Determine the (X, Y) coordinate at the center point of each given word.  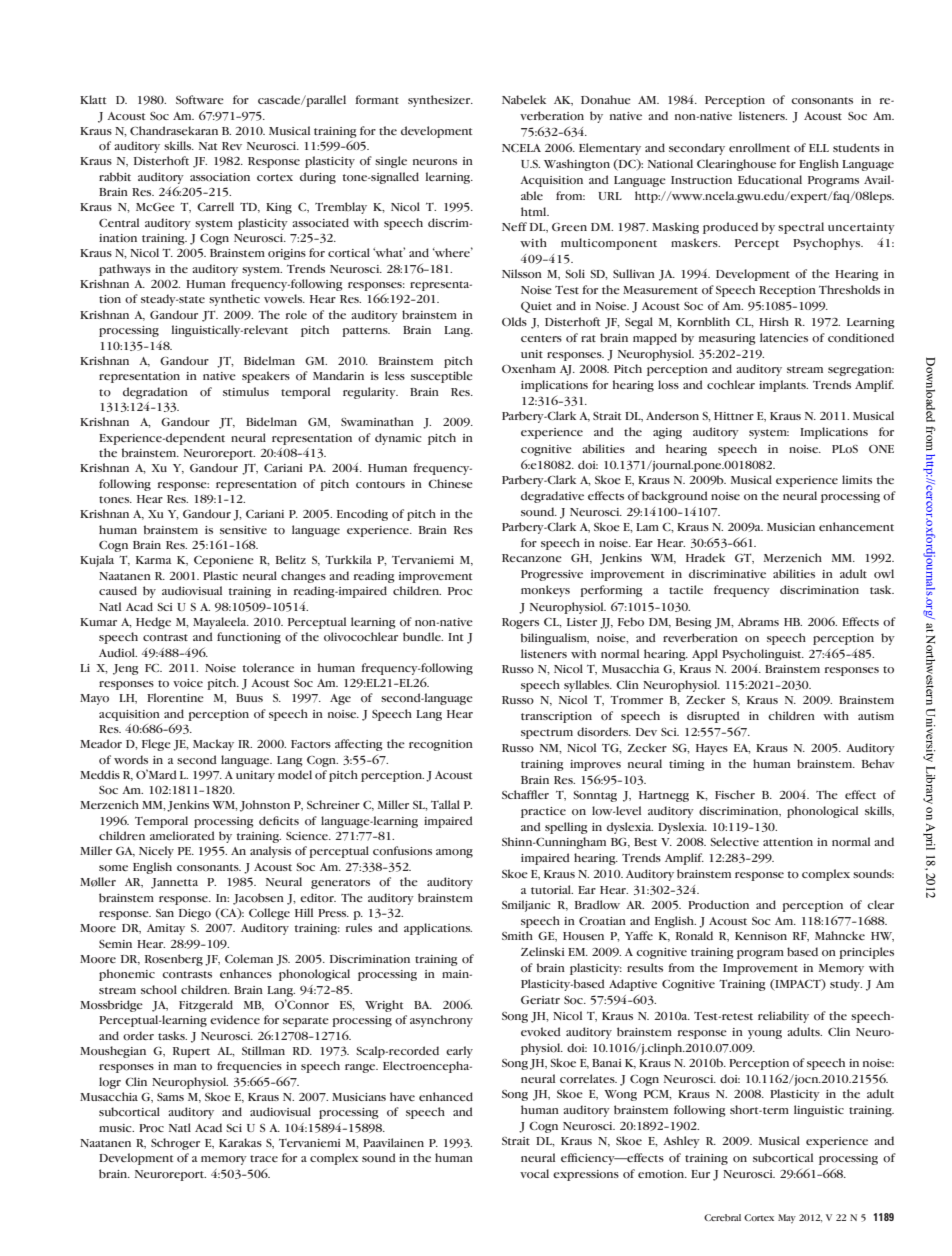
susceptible (442, 377)
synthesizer (440, 101)
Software (200, 100)
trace (264, 1158)
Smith (517, 935)
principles (866, 953)
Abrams (758, 621)
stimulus (246, 391)
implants (783, 386)
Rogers (520, 623)
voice (188, 683)
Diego (195, 914)
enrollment (759, 148)
